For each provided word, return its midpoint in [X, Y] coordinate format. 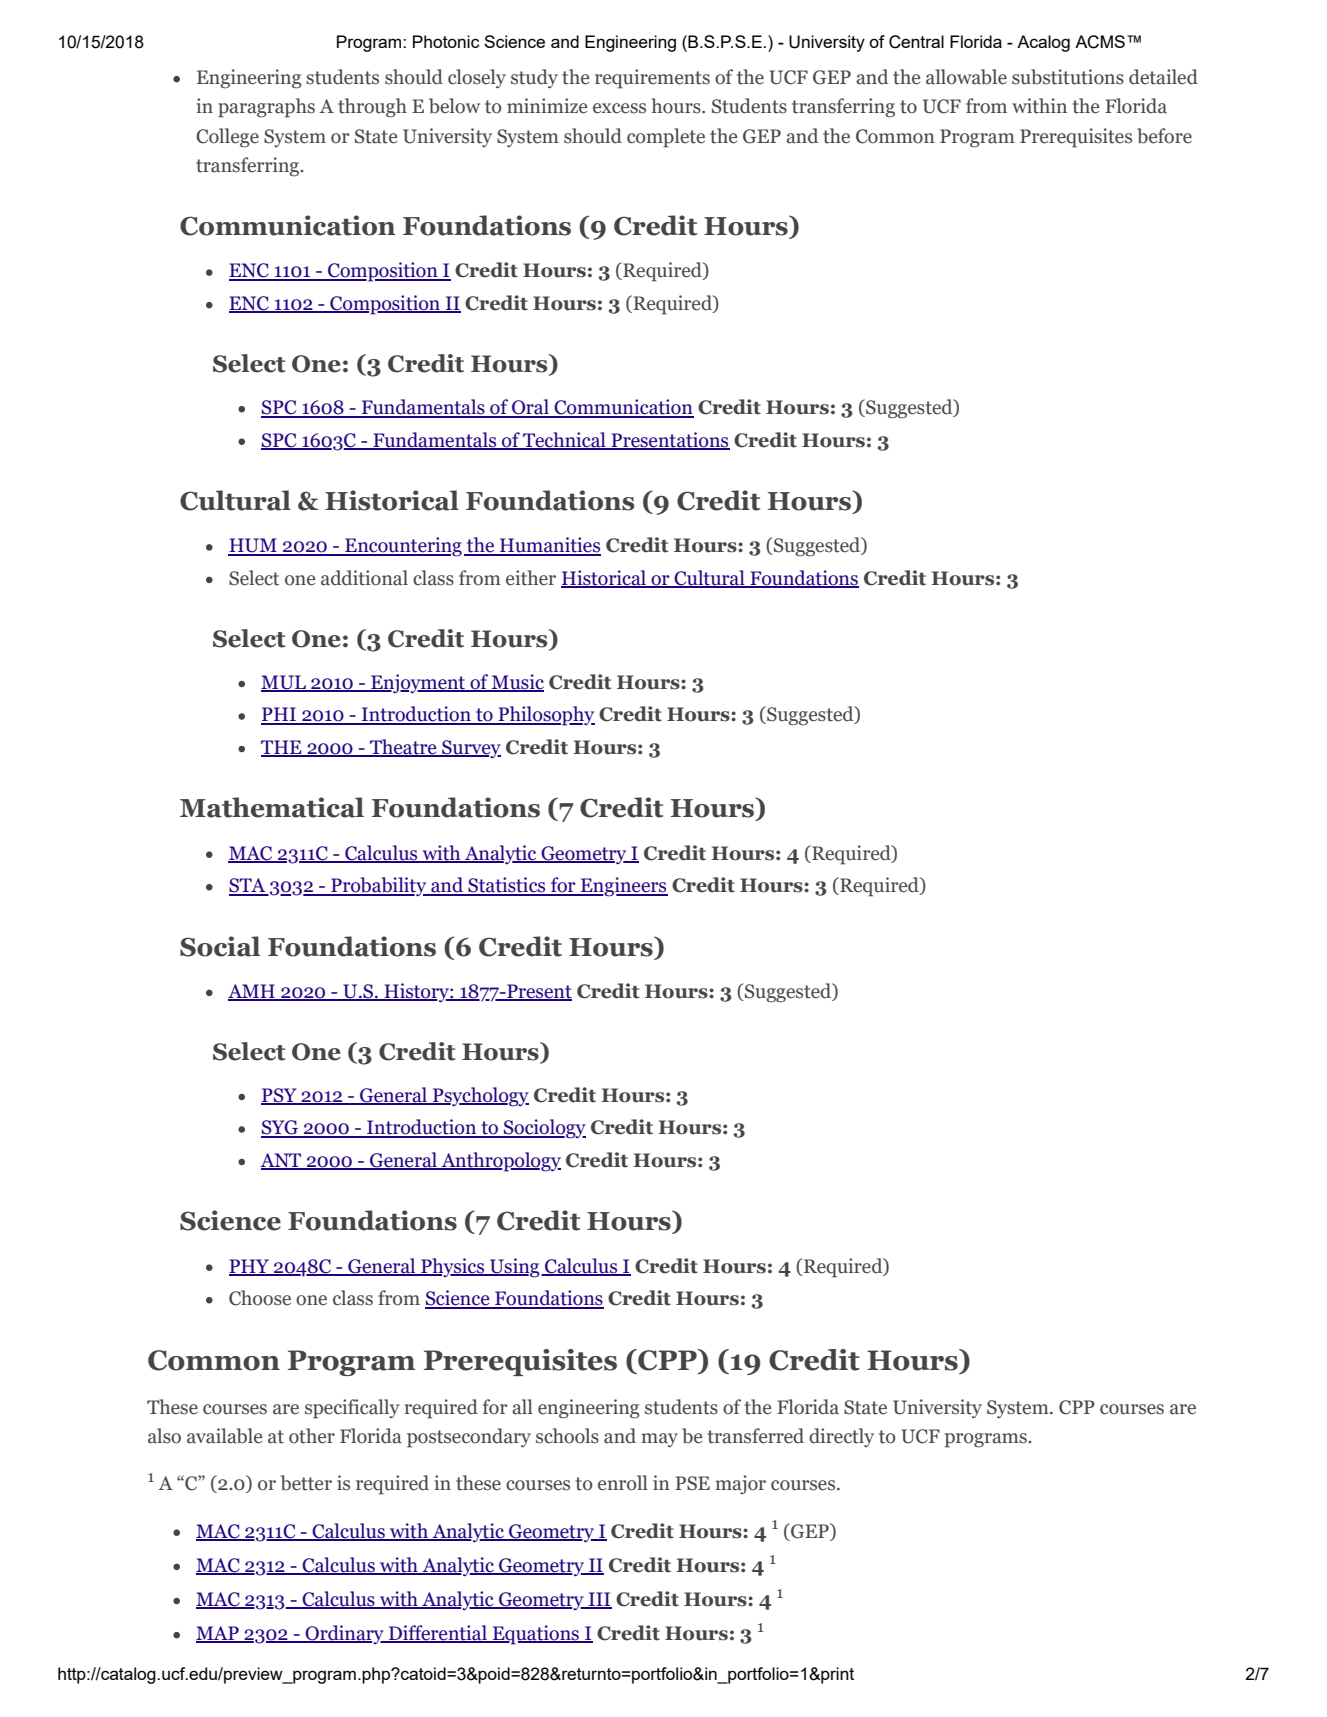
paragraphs [266, 108]
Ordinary [344, 1634]
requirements [652, 79]
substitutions [1068, 77]
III [599, 1600]
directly [841, 1437]
